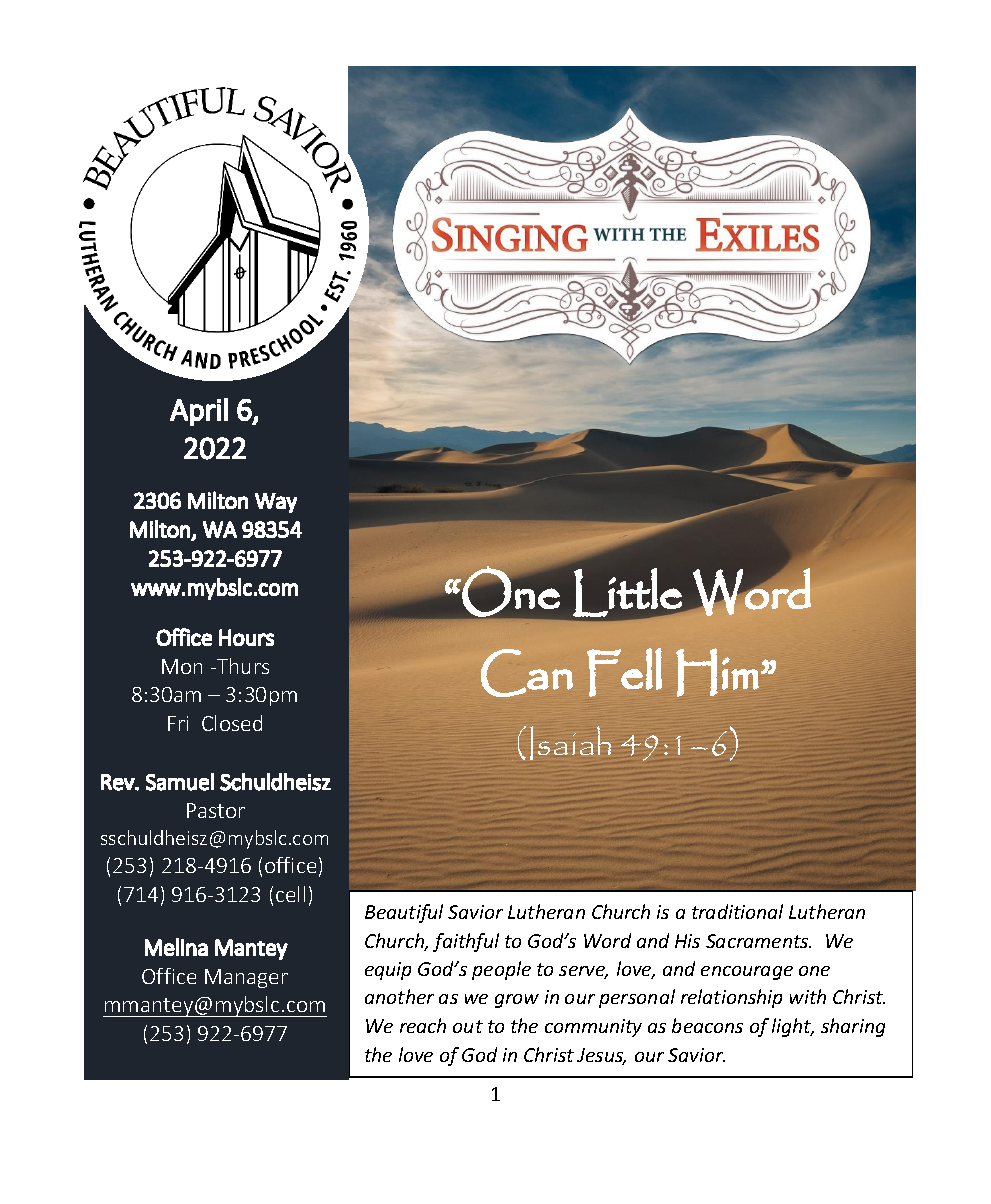  What do you see at coordinates (404, 913) in the screenshot?
I see `Beautiful` at bounding box center [404, 913].
